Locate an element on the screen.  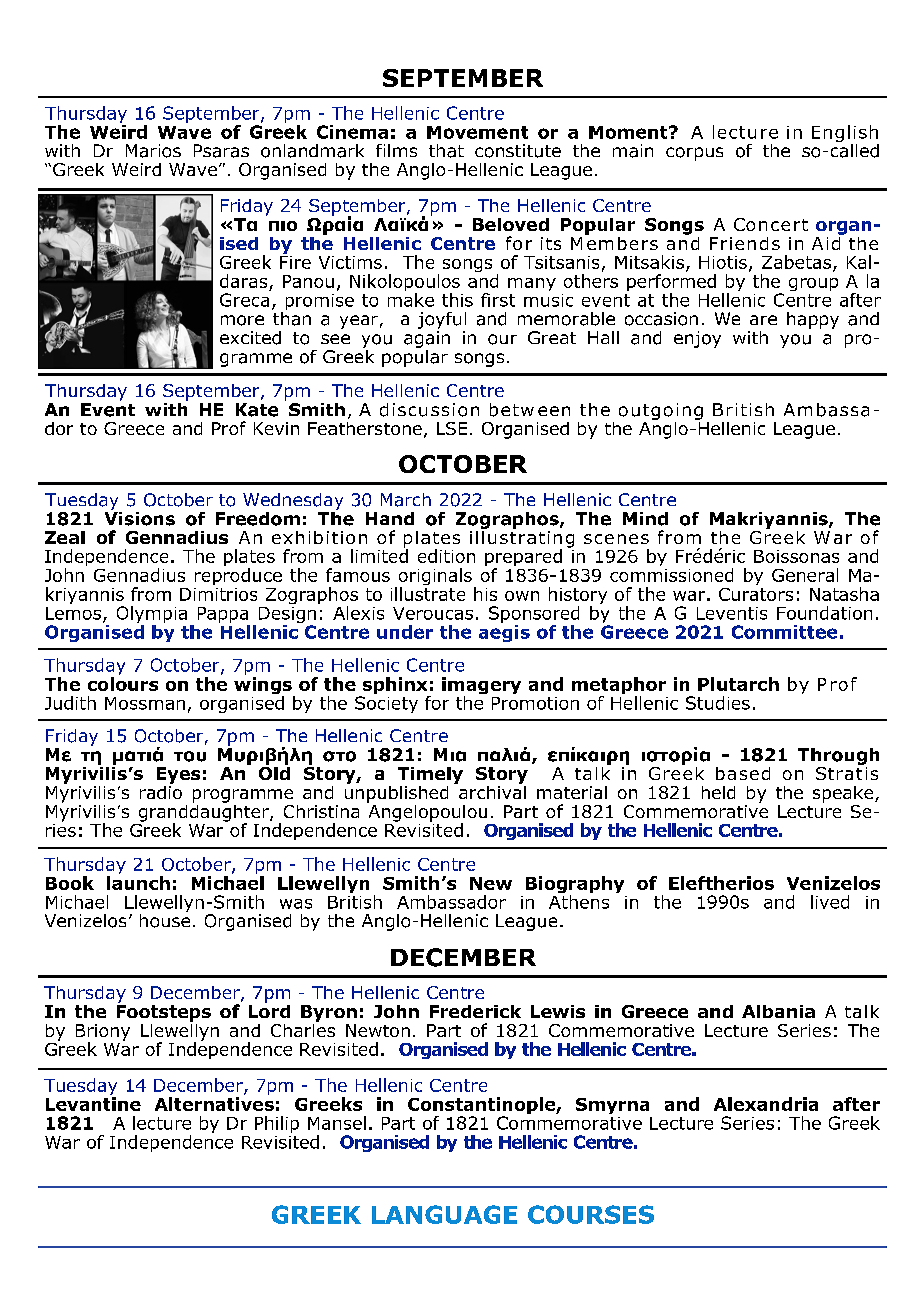
Prof is located at coordinates (229, 428).
